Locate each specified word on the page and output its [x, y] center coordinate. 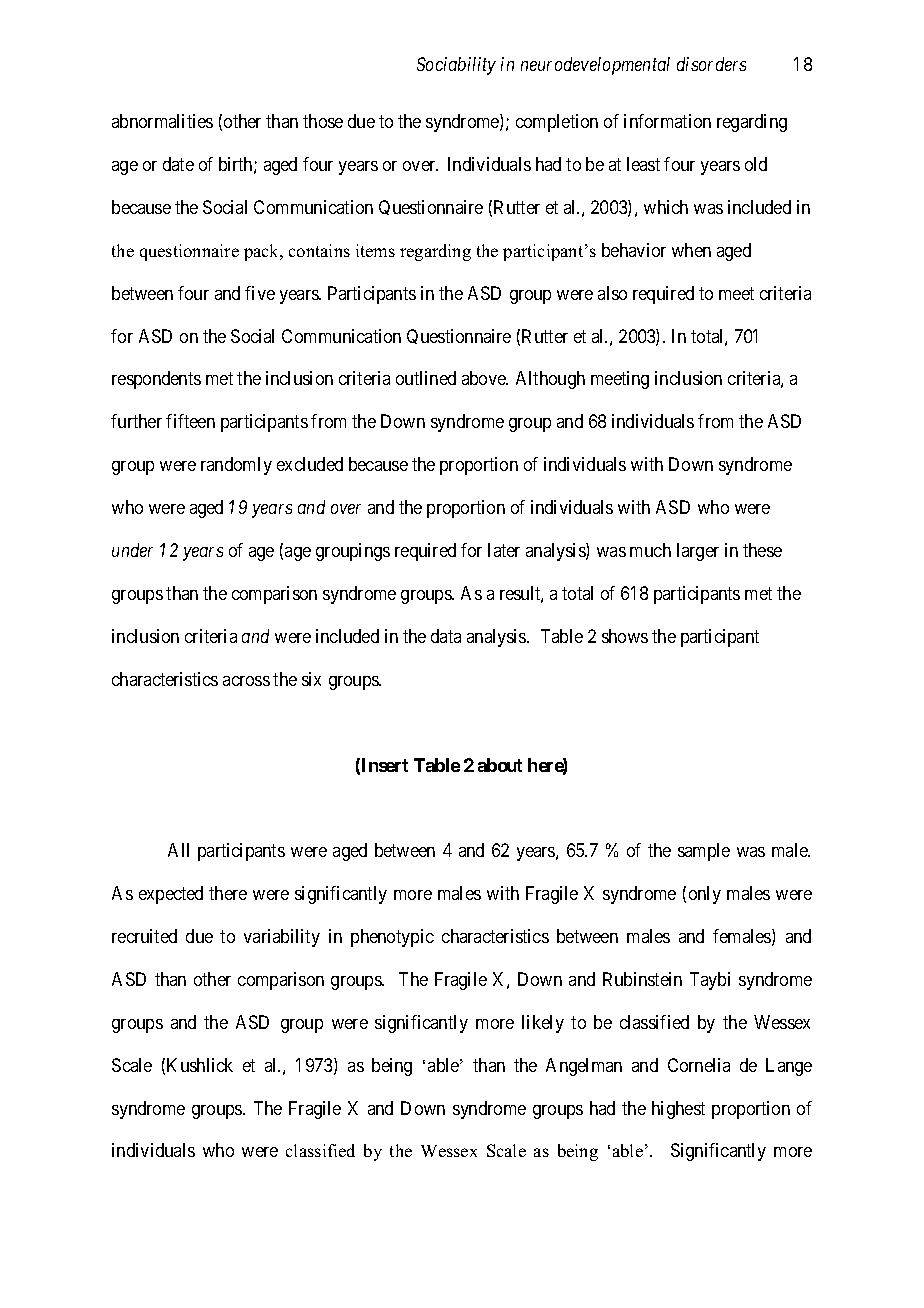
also [612, 293]
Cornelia [699, 1065]
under [132, 550]
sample [704, 852]
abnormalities [162, 121]
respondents [156, 380]
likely [543, 1024]
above [485, 378]
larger [698, 552]
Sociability [456, 66]
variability [282, 938]
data [446, 636]
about [500, 765]
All [178, 850]
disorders [711, 64]
